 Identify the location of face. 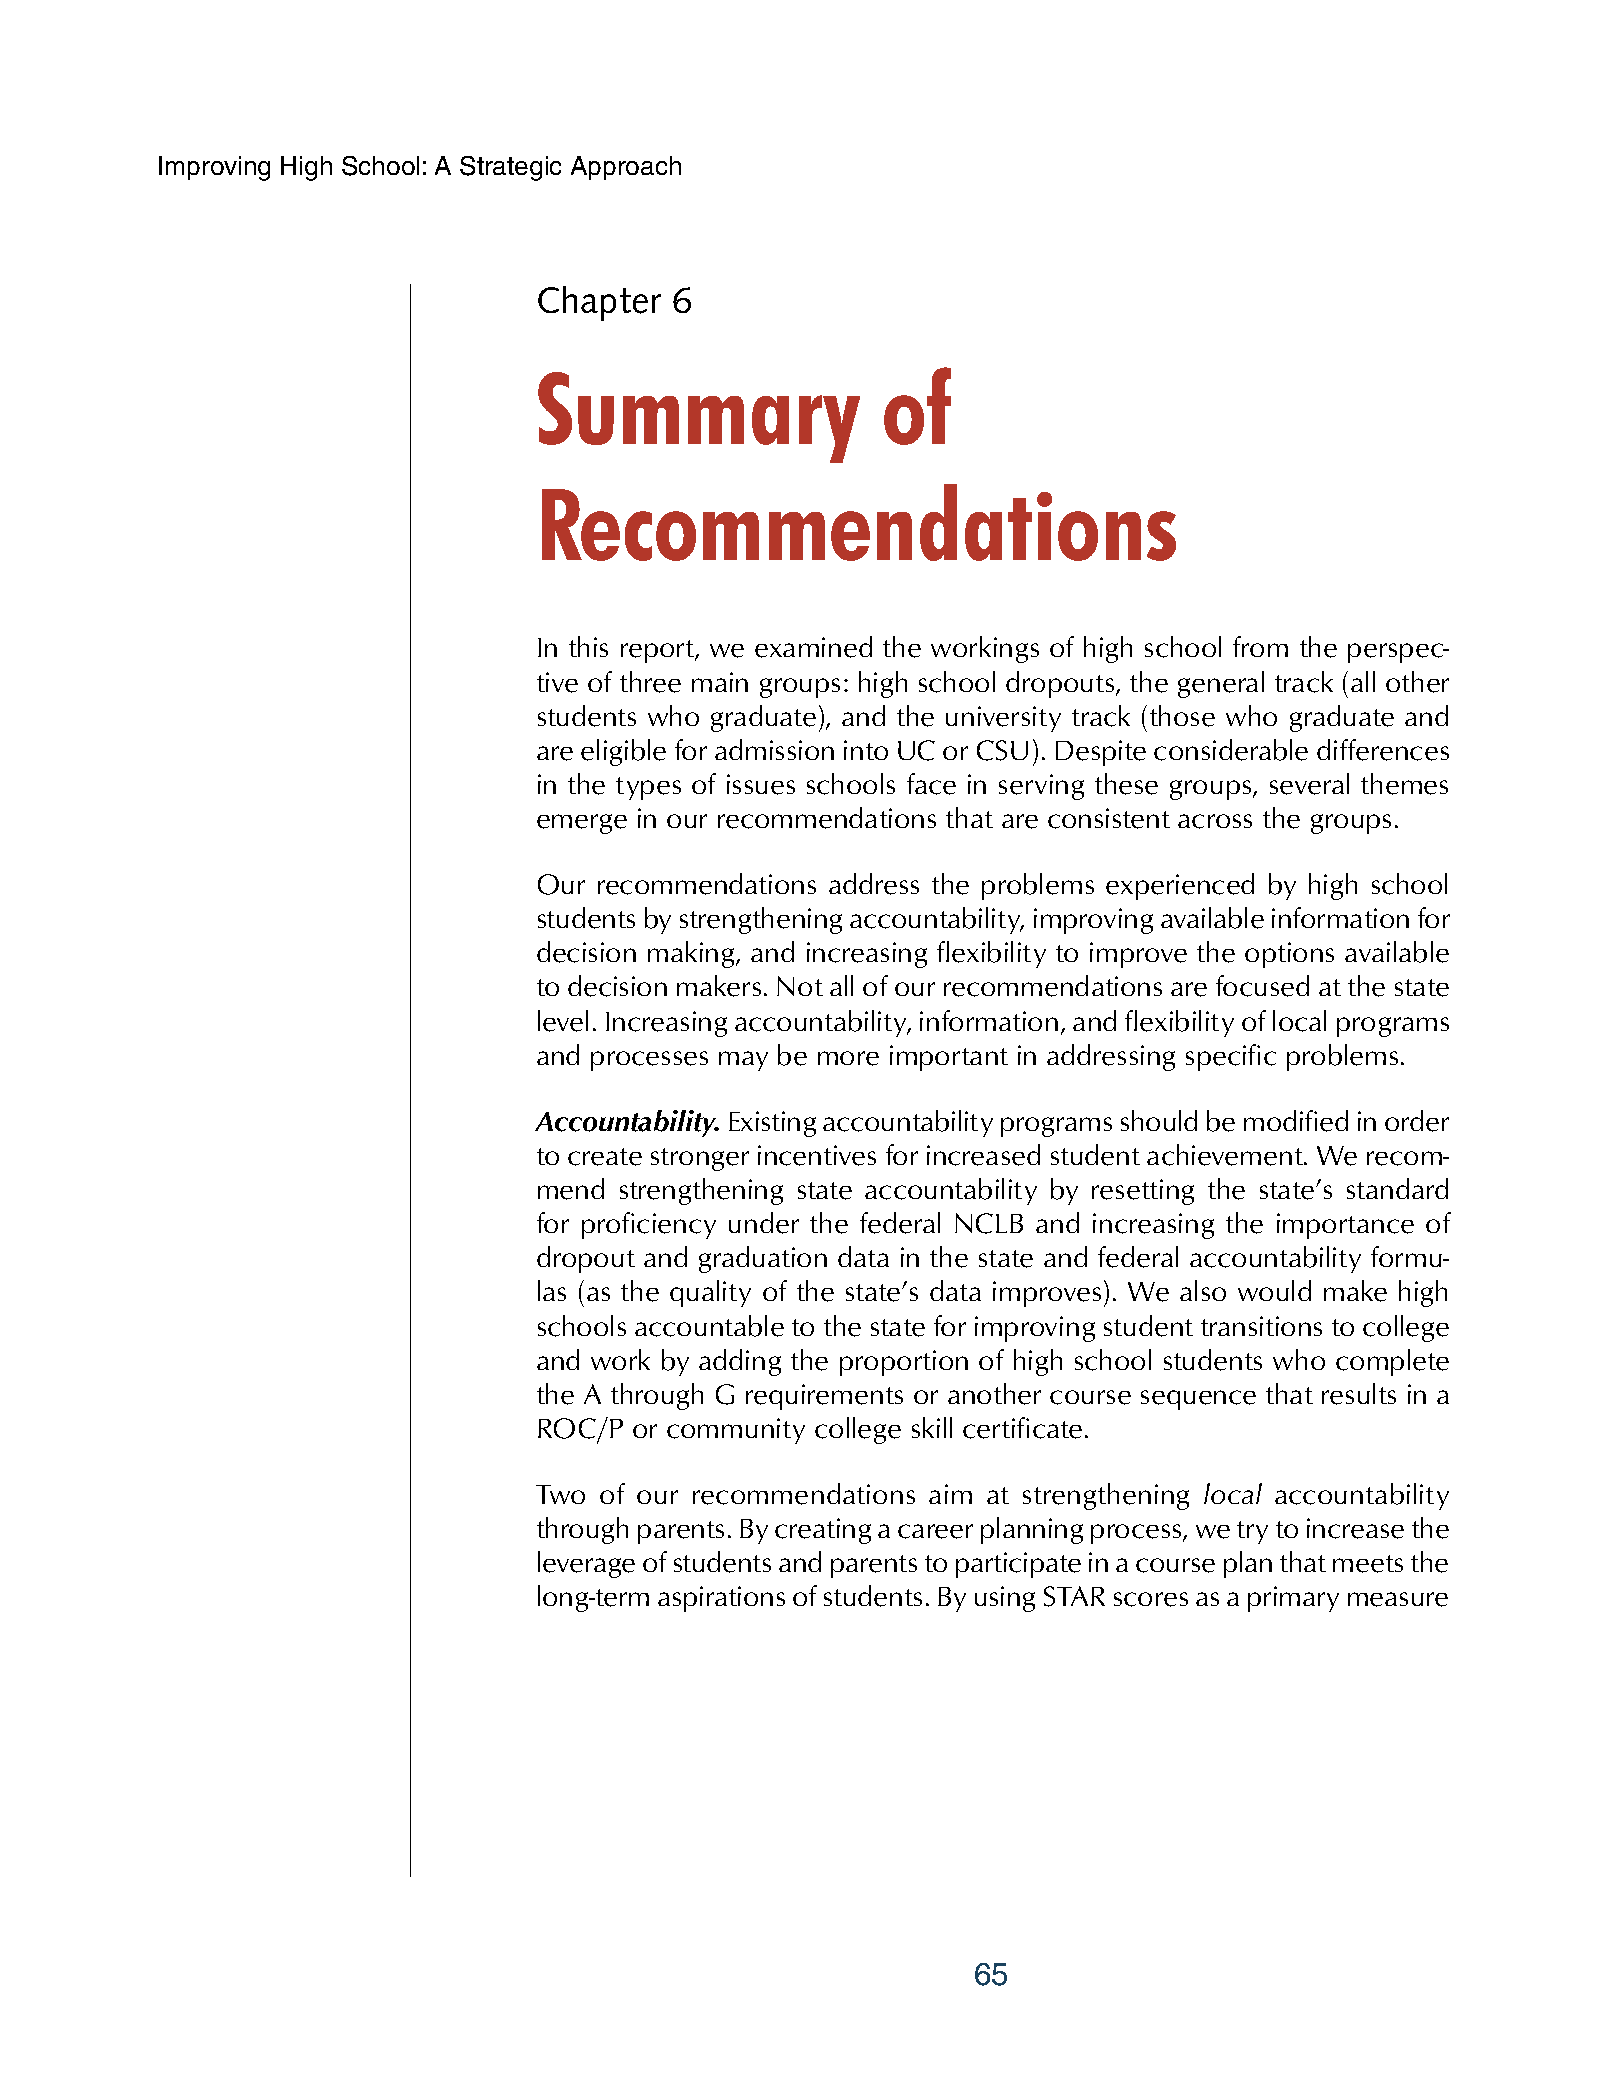
(931, 784).
